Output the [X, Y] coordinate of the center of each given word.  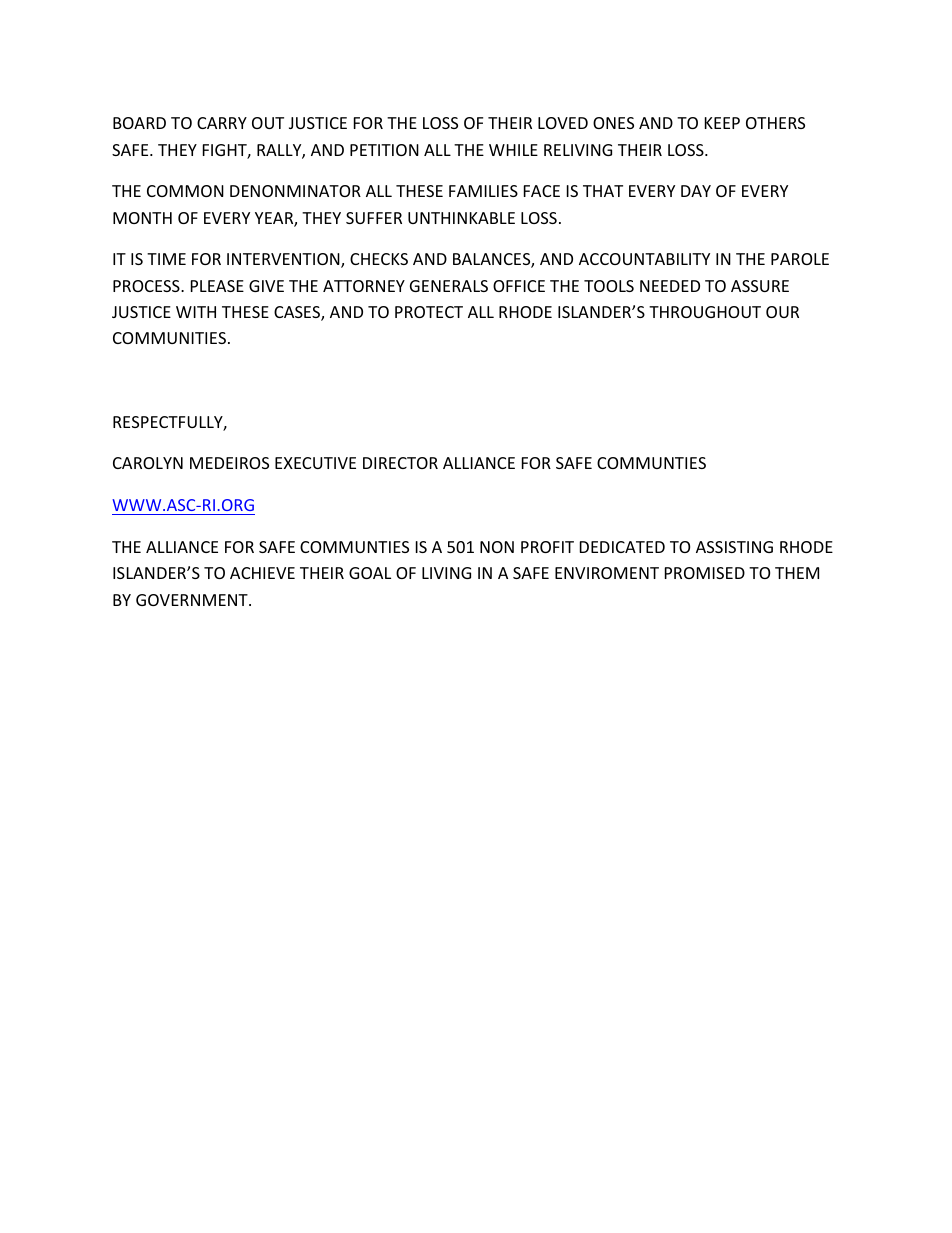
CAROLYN [148, 463]
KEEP [722, 123]
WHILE [513, 150]
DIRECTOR [400, 463]
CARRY [222, 123]
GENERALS [449, 286]
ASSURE [760, 286]
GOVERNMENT [193, 600]
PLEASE [217, 286]
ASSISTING [734, 547]
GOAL [370, 573]
